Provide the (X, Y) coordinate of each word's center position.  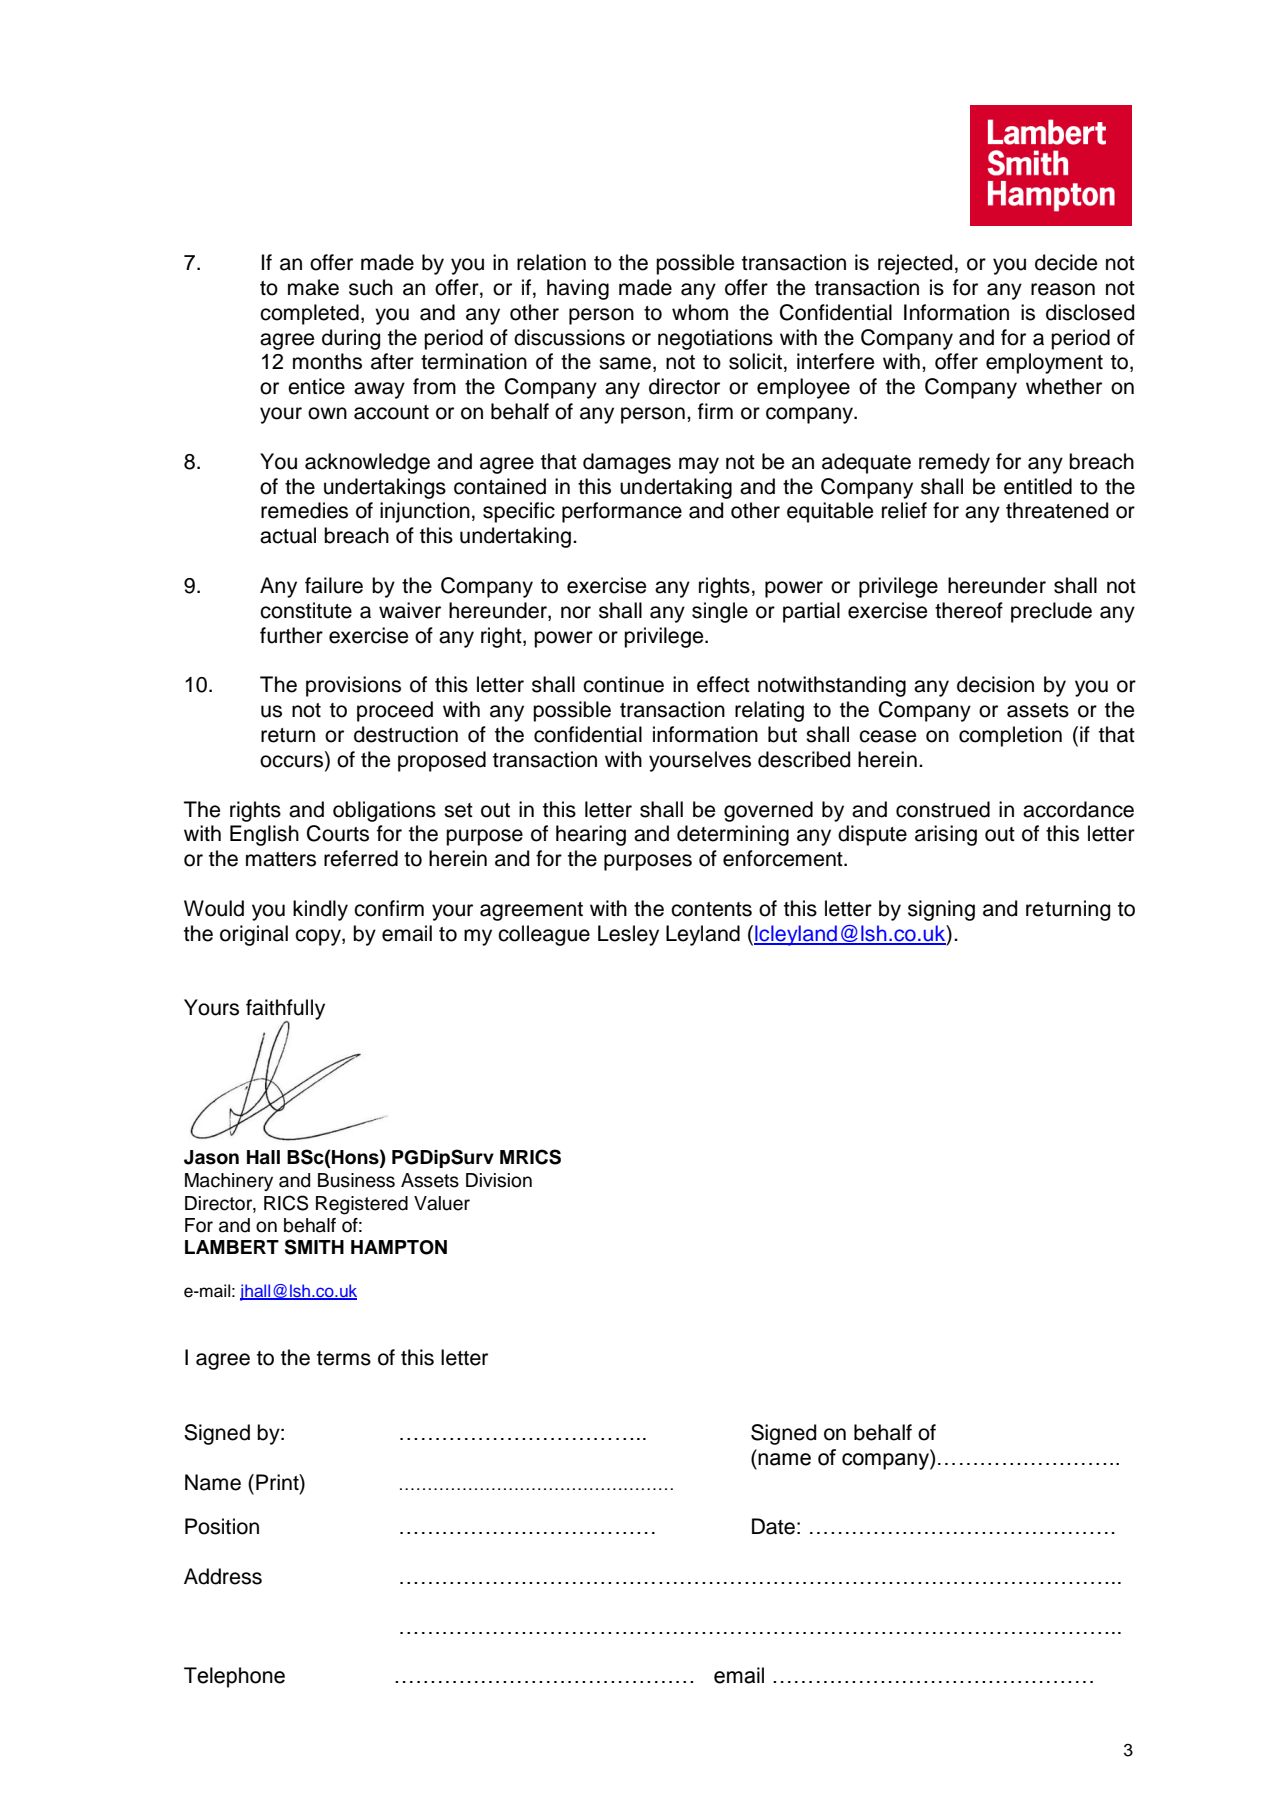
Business (356, 1180)
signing (941, 910)
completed (309, 314)
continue (623, 684)
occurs (293, 762)
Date (773, 1526)
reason (1063, 289)
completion (1010, 736)
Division (499, 1180)
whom (700, 312)
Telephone (234, 1677)
